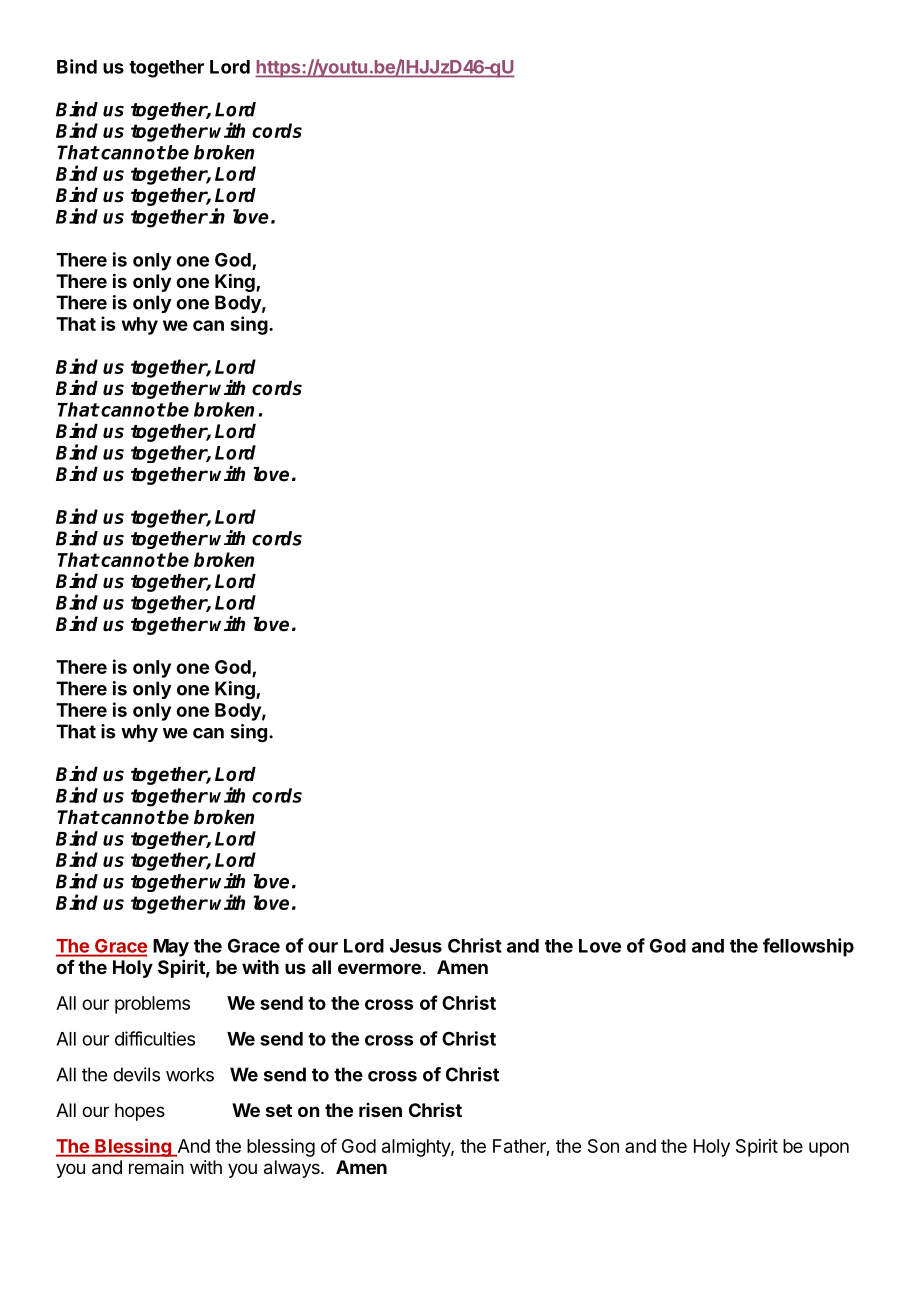 The image size is (924, 1308). I want to click on remain, so click(156, 1167).
